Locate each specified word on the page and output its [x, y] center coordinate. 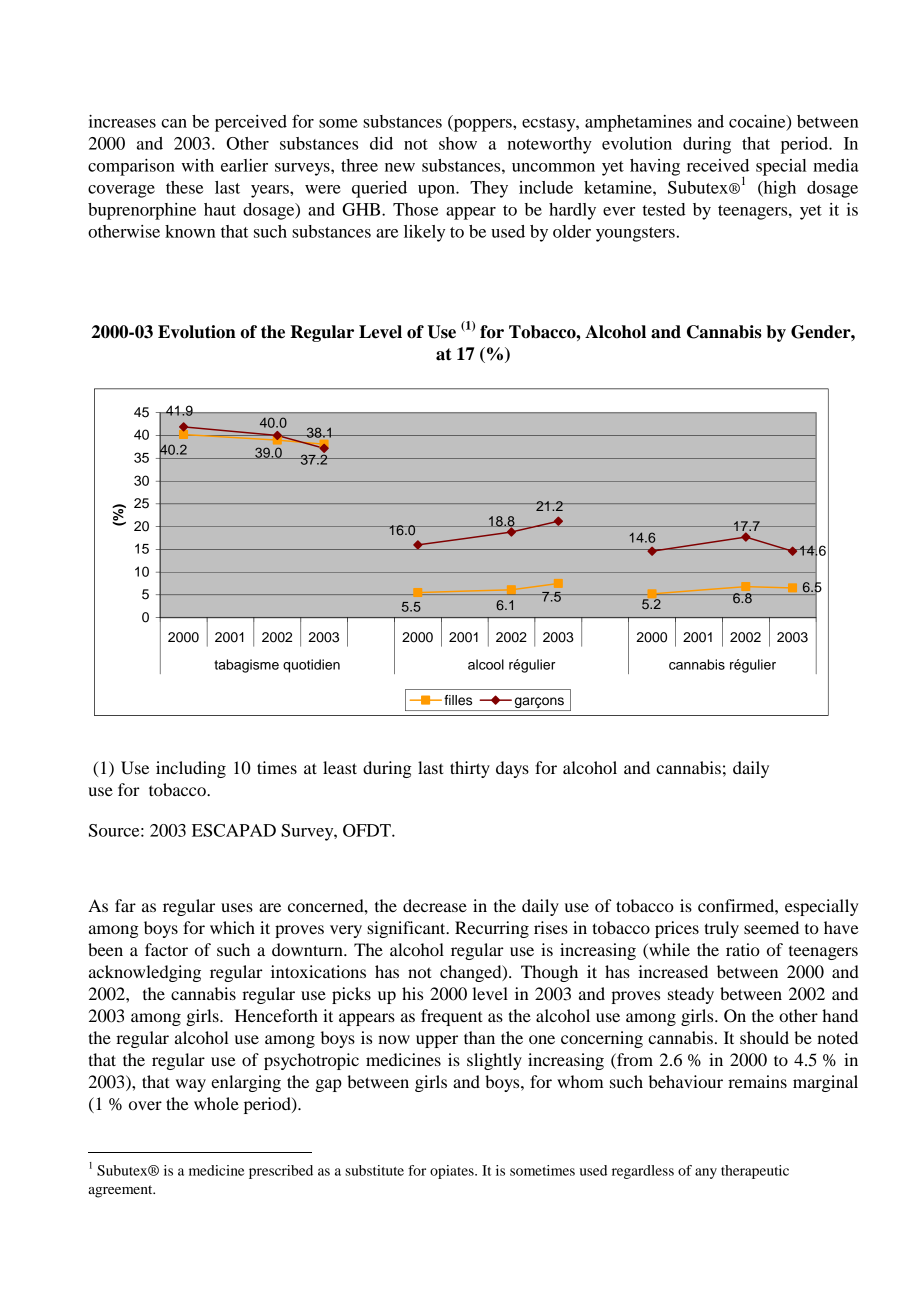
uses [237, 907]
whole [216, 1103]
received [718, 165]
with [197, 165]
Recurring [492, 929]
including [191, 769]
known [190, 231]
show [458, 143]
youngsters [635, 234]
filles [458, 700]
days [512, 769]
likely [424, 233]
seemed [771, 927]
